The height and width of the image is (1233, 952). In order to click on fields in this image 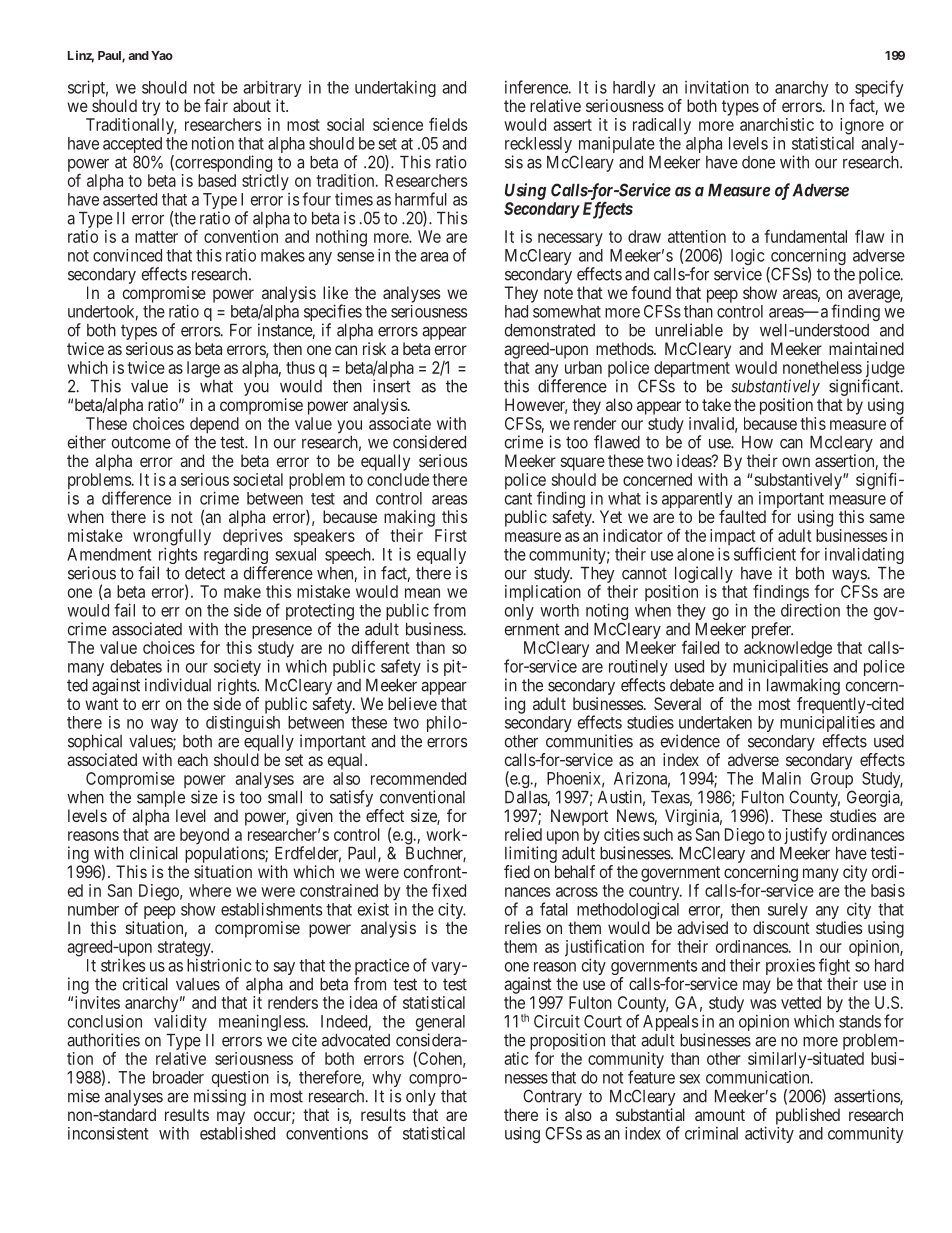, I will do `click(448, 124)`.
